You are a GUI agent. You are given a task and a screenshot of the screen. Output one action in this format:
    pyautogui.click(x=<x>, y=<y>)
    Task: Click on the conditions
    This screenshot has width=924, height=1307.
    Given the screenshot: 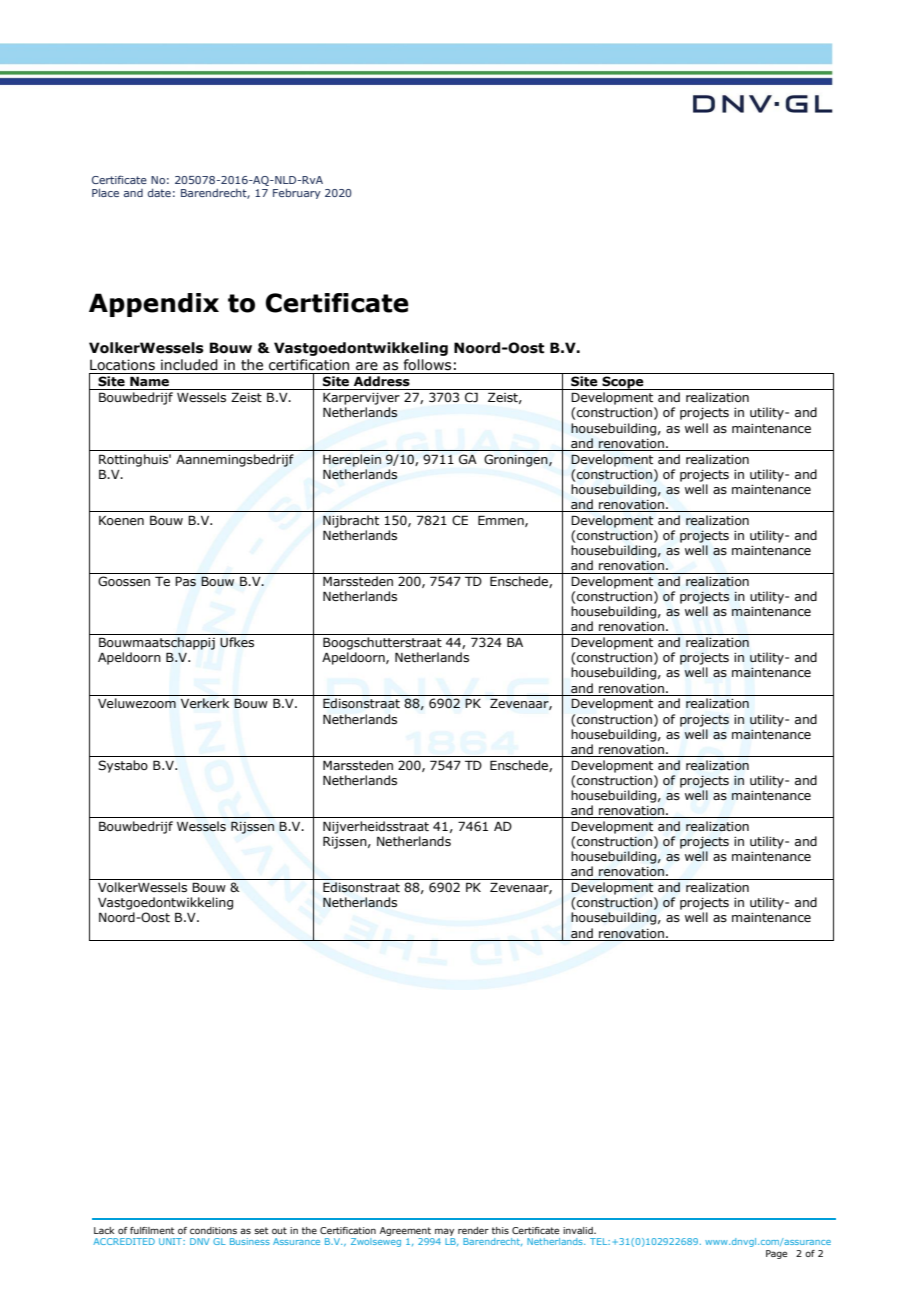 What is the action you would take?
    pyautogui.click(x=213, y=1230)
